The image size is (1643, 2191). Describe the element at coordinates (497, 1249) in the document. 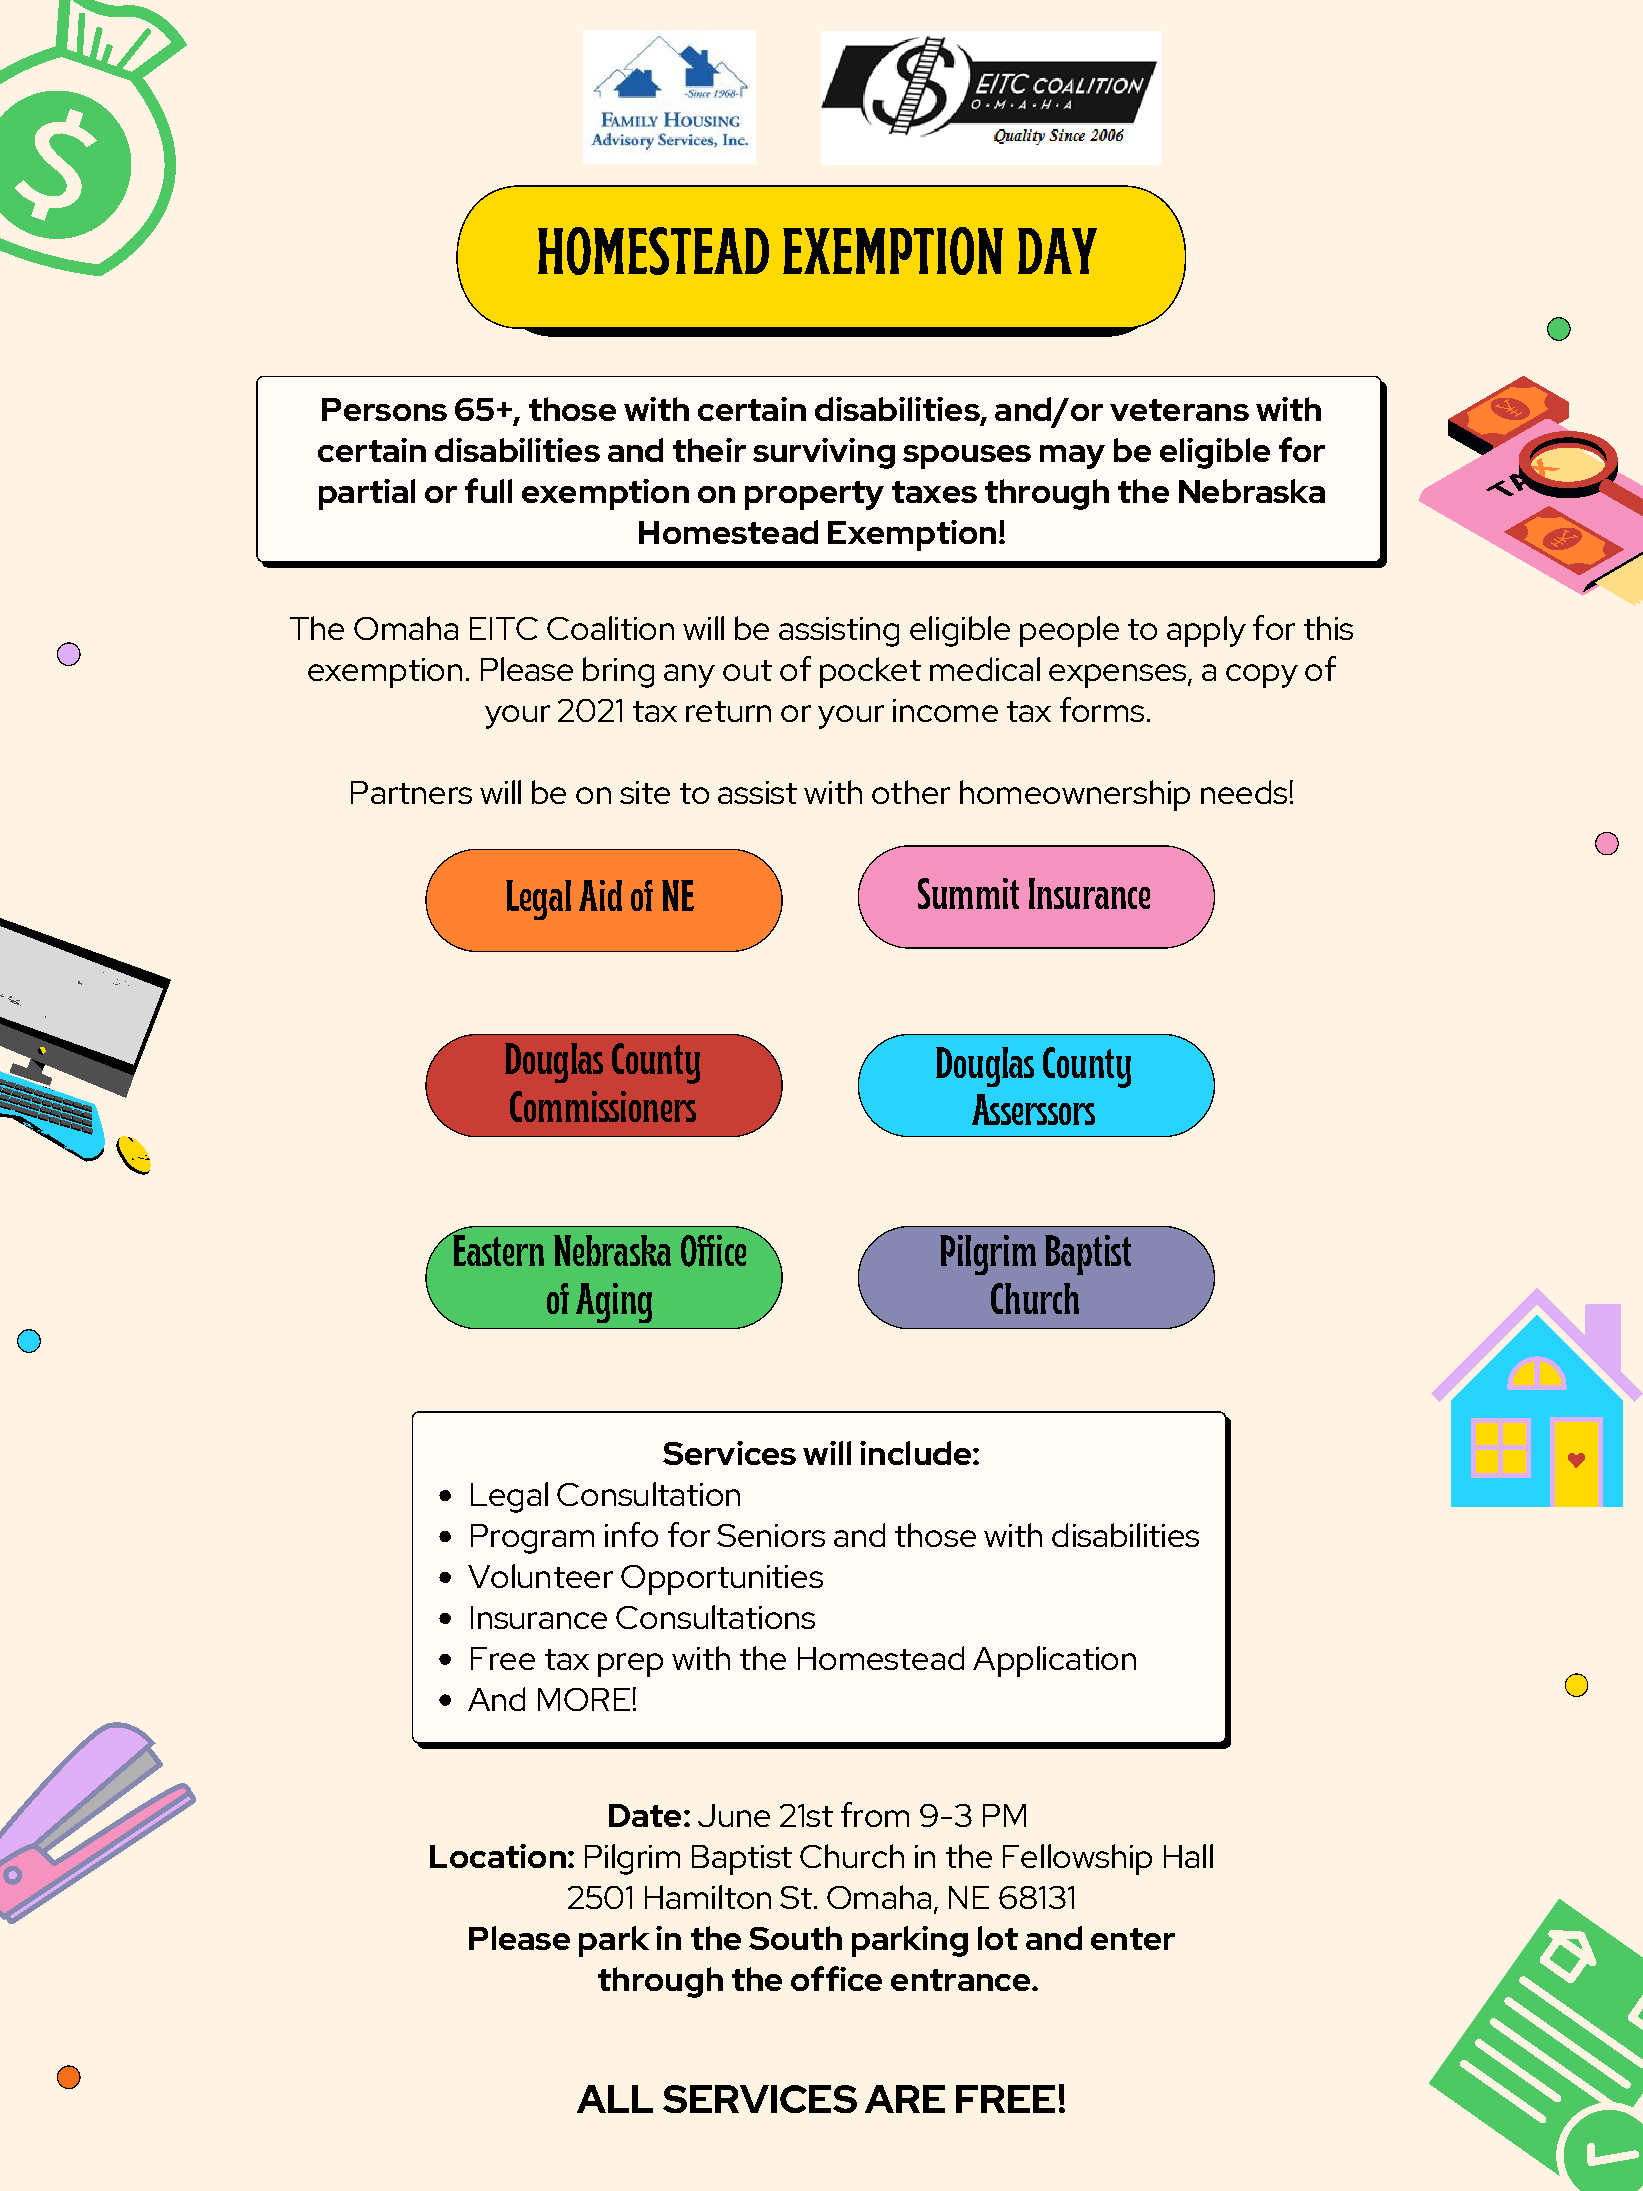

I see `Eastern` at that location.
